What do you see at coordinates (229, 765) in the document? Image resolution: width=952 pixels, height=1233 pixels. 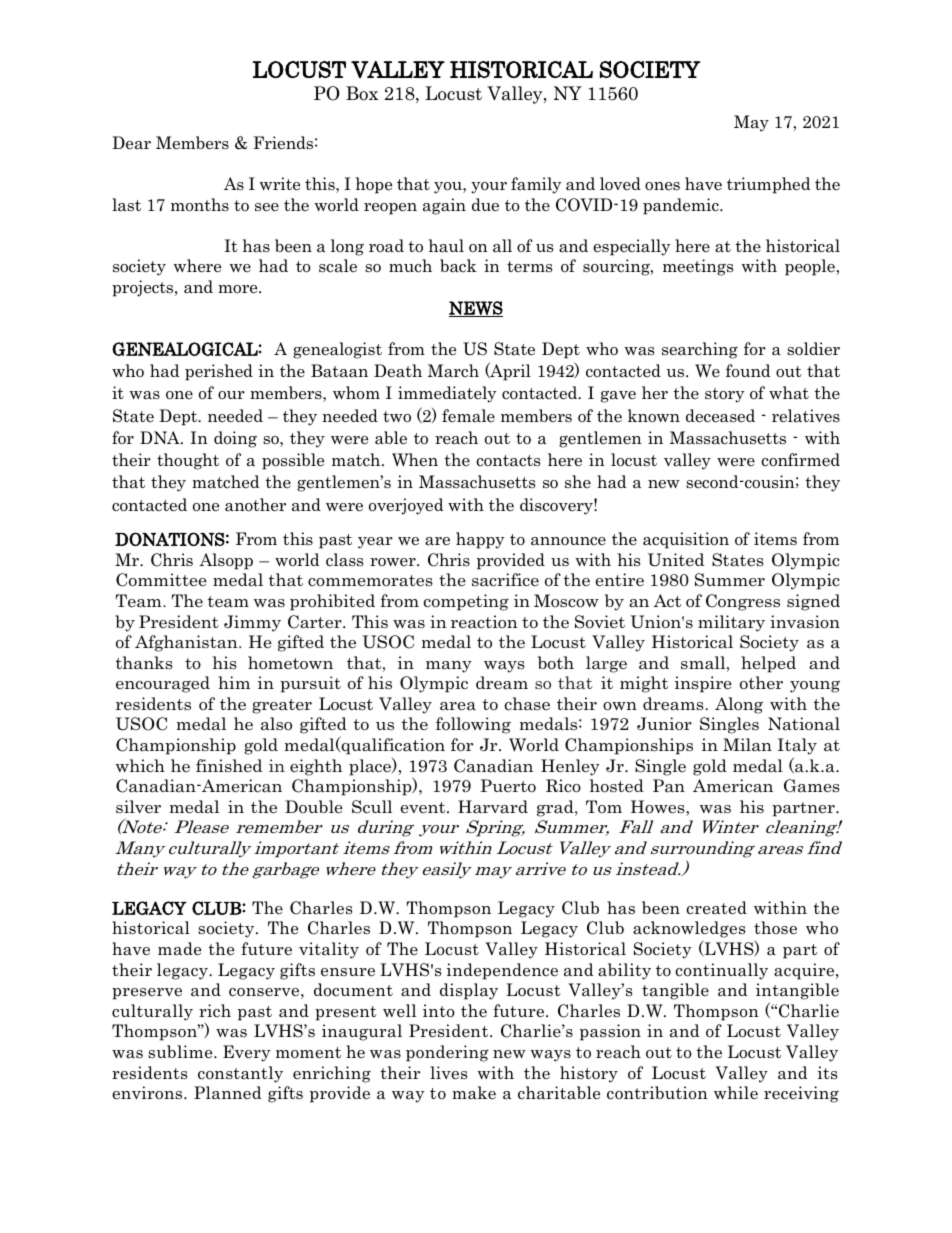 I see `finished` at bounding box center [229, 765].
